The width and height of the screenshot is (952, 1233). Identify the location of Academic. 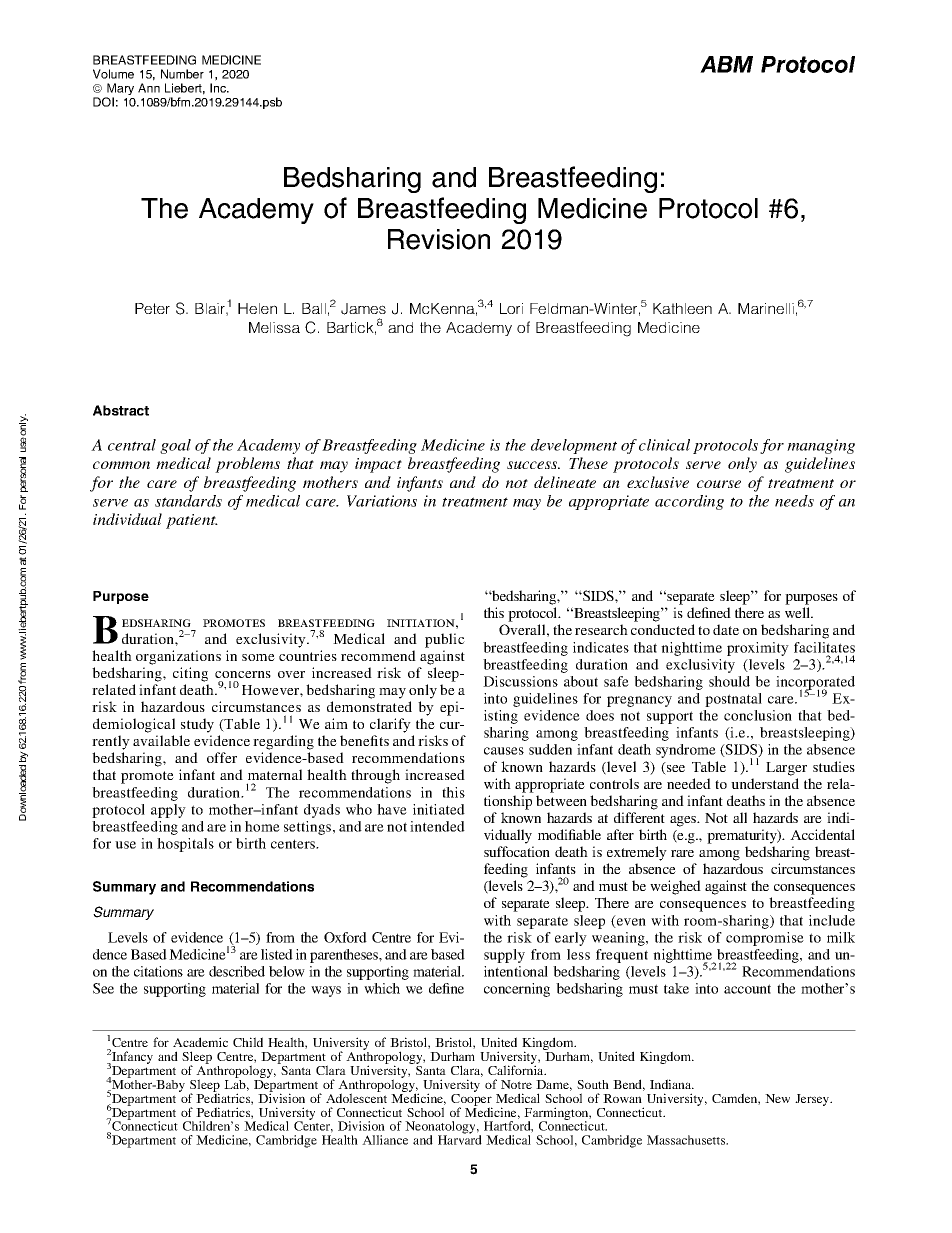
(200, 1042).
